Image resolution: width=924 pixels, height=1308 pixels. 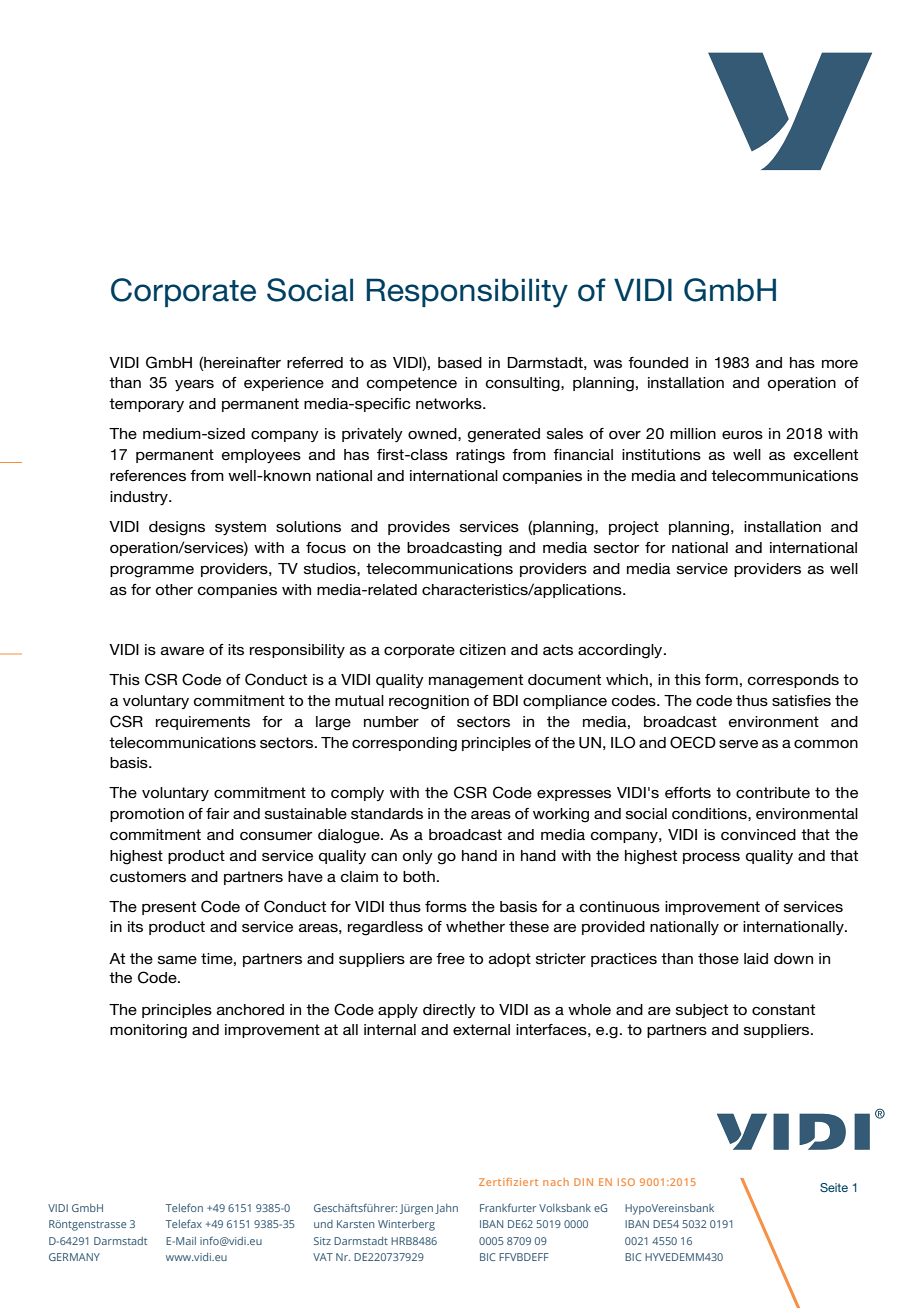 I want to click on citizen, so click(x=483, y=649).
